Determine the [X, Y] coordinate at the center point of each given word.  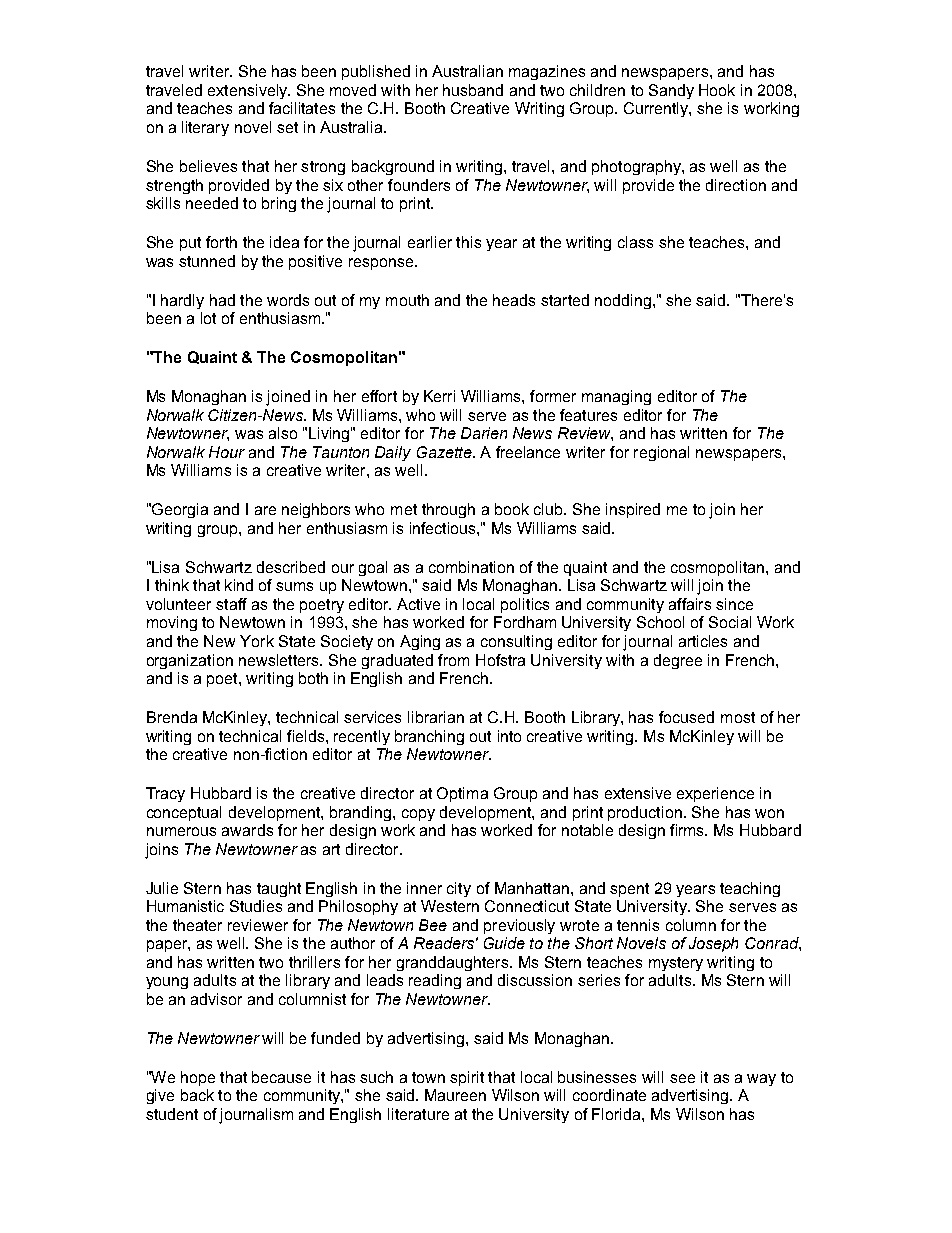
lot [208, 318]
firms [688, 830]
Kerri [439, 396]
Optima [462, 794]
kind [239, 585]
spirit [467, 1078]
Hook [717, 90]
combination [471, 567]
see [682, 1078]
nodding [623, 301]
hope [198, 1078]
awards [247, 830]
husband [473, 90]
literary [205, 128]
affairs [690, 604]
